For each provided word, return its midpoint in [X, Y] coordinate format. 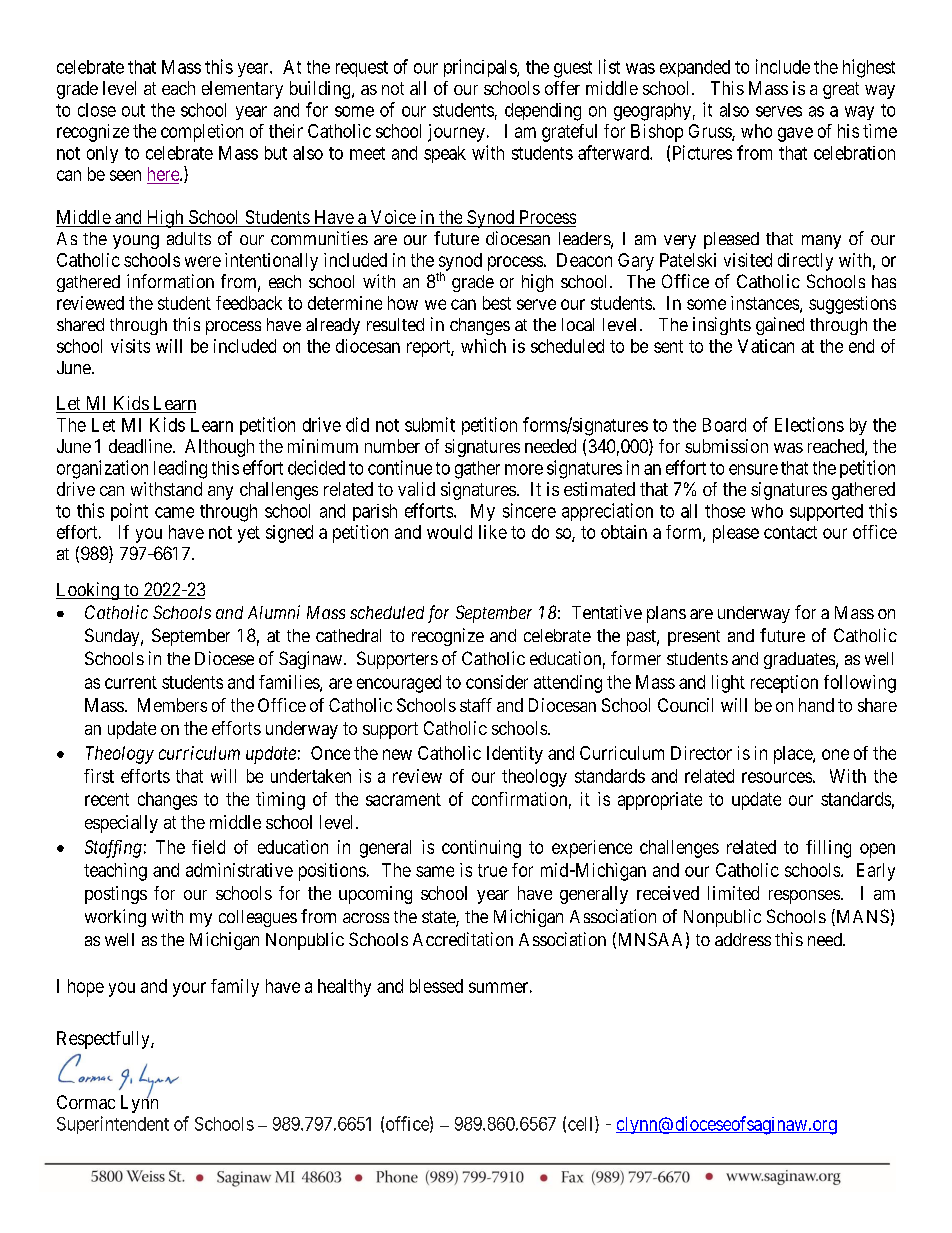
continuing [481, 849]
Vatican [766, 346]
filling [828, 849]
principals [481, 68]
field [208, 847]
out [133, 110]
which [483, 346]
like [493, 532]
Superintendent [113, 1125]
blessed [436, 986]
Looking [88, 591]
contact [790, 532]
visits [130, 346]
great [841, 90]
